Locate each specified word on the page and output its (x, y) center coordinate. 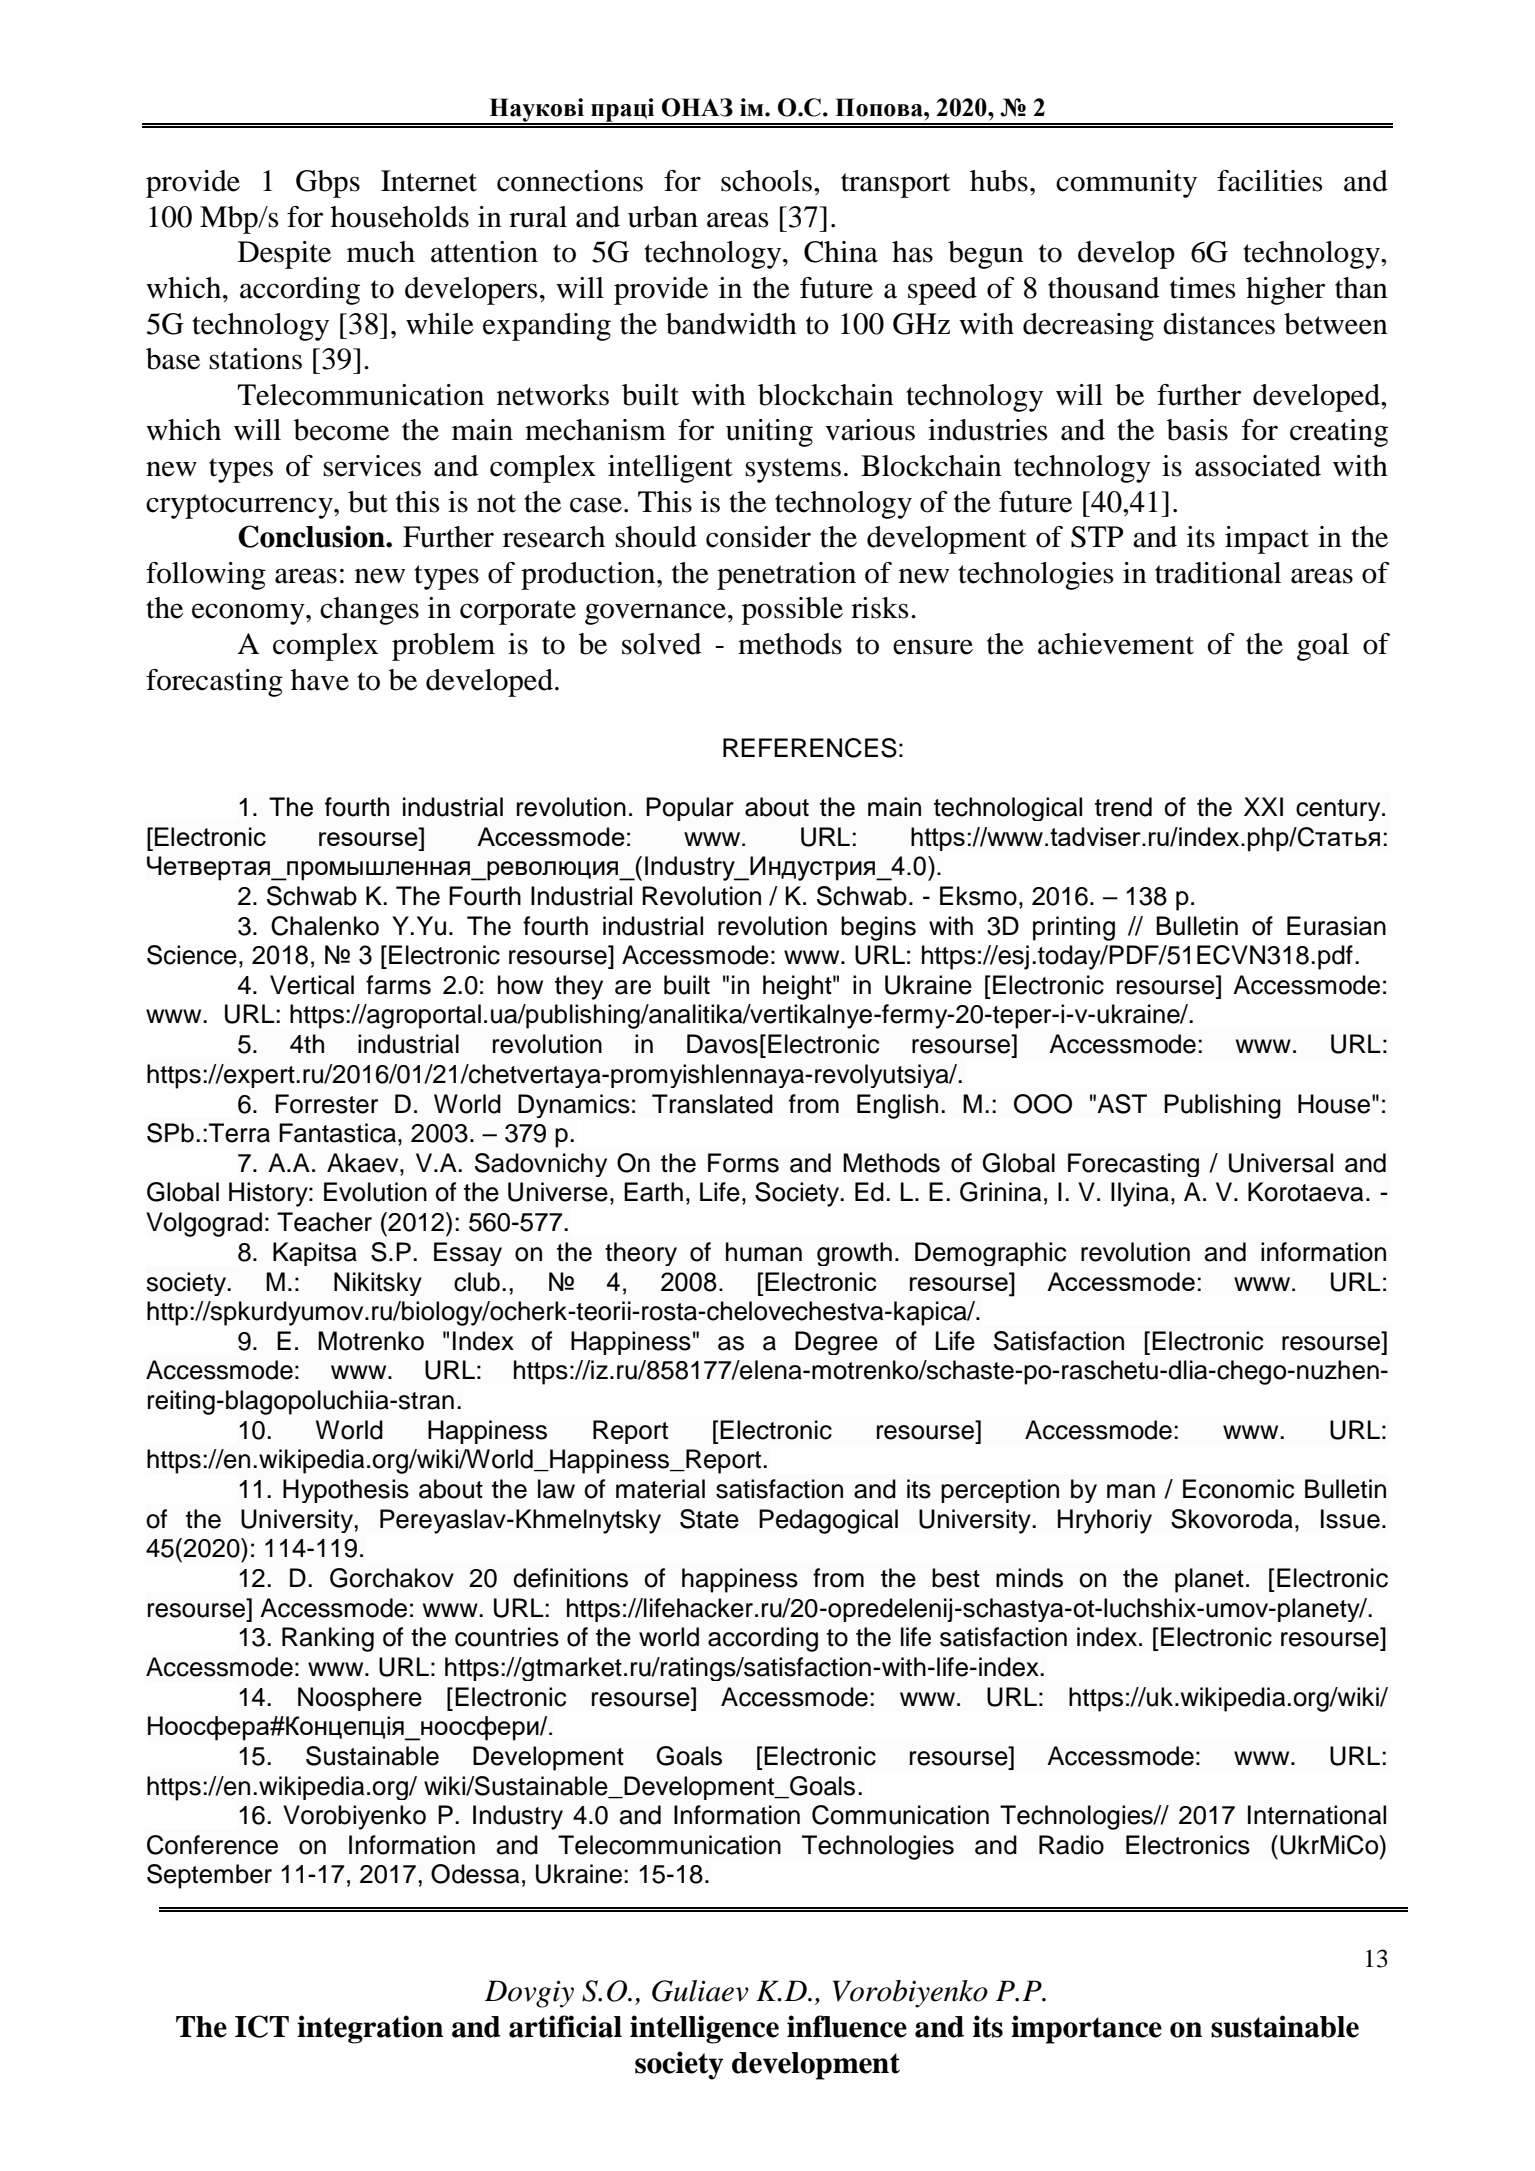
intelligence (704, 2029)
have (320, 680)
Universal (1281, 1163)
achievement (1116, 644)
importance (1086, 2029)
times (1202, 288)
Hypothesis (346, 1491)
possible (792, 611)
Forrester (326, 1104)
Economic (1238, 1489)
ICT (262, 2026)
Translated (712, 1104)
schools (766, 181)
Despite (284, 255)
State (709, 1519)
